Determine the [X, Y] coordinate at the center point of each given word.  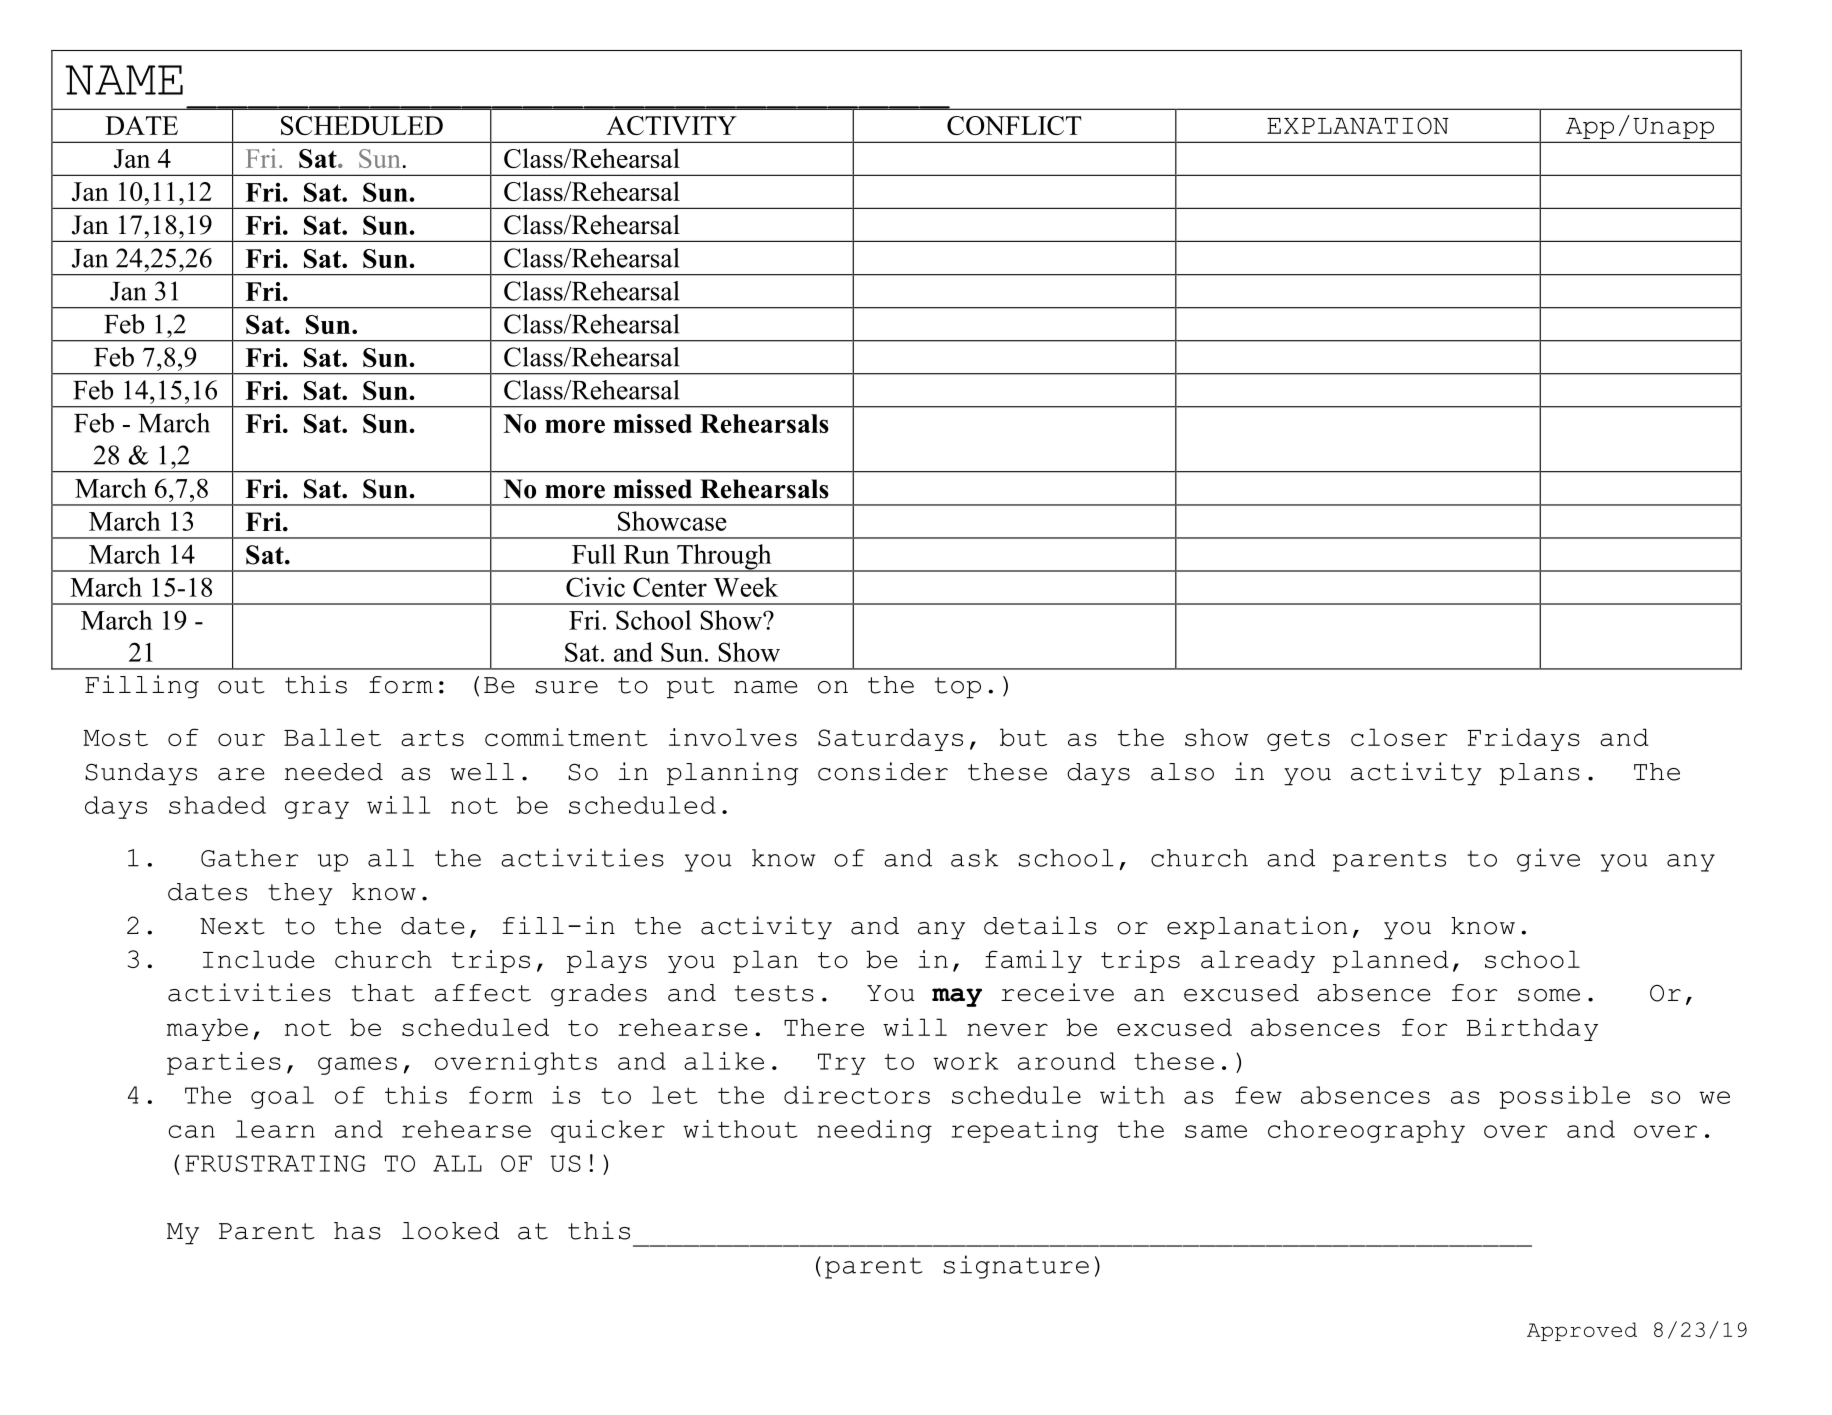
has [357, 1231]
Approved [1582, 1331]
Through [724, 558]
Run [647, 554]
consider [883, 771]
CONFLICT [1014, 125]
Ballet [332, 737]
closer [1399, 737]
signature [1016, 1267]
